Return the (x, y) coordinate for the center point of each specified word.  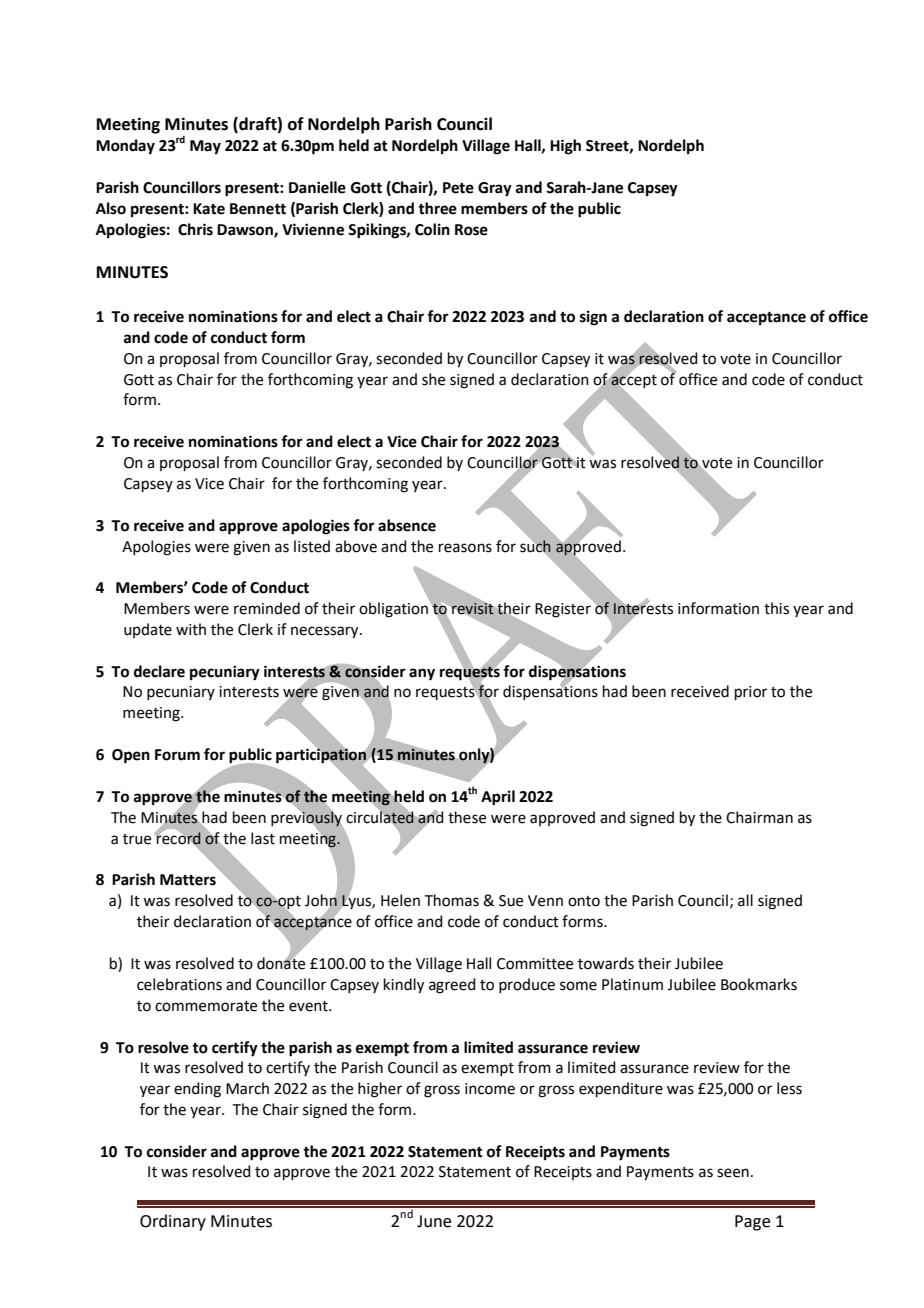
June (434, 1221)
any (422, 674)
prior (751, 693)
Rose (471, 230)
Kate (209, 209)
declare (159, 671)
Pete (458, 188)
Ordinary (173, 1222)
